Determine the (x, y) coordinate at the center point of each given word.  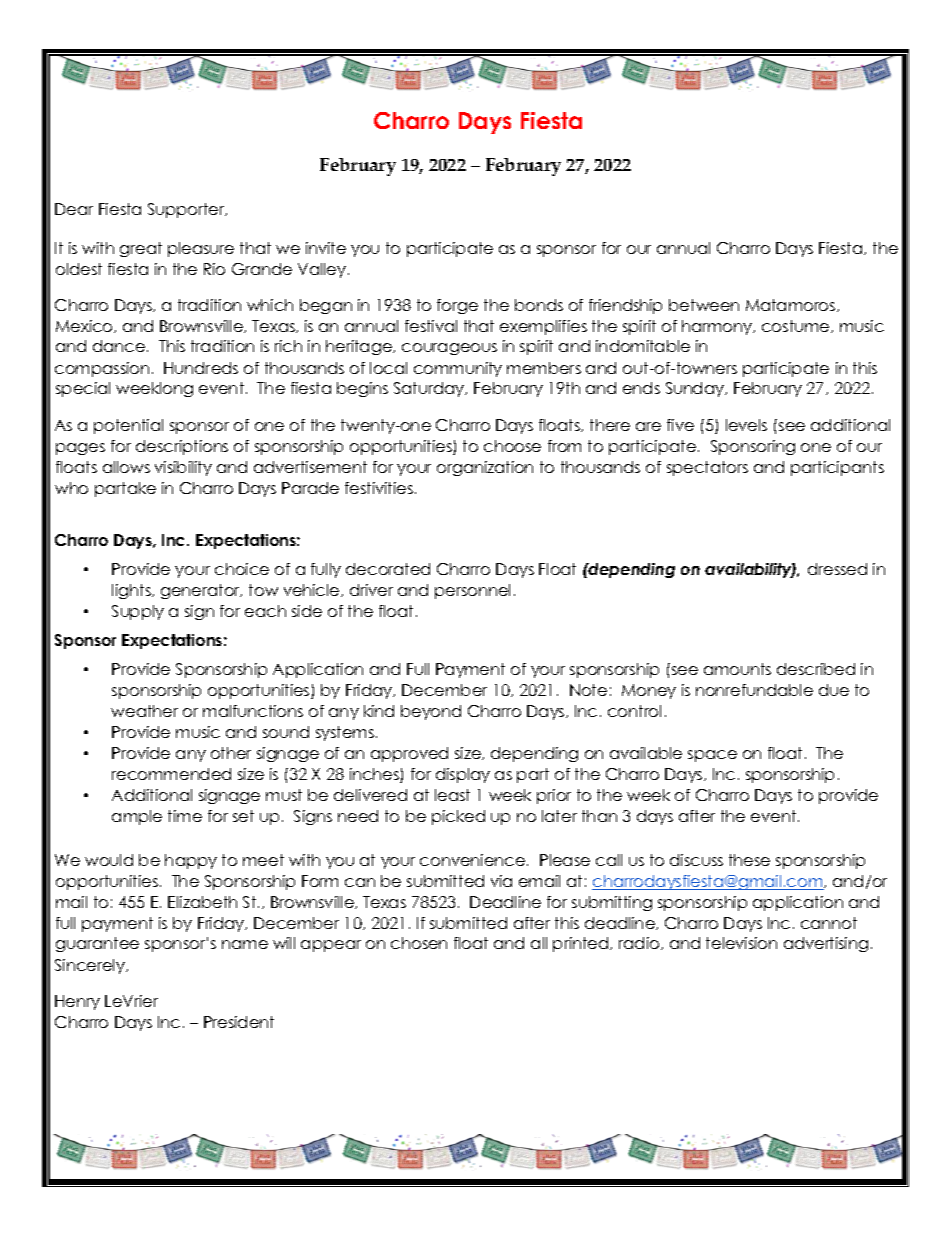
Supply (138, 612)
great (141, 249)
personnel (472, 591)
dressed (837, 569)
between (704, 305)
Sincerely (91, 966)
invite (326, 248)
